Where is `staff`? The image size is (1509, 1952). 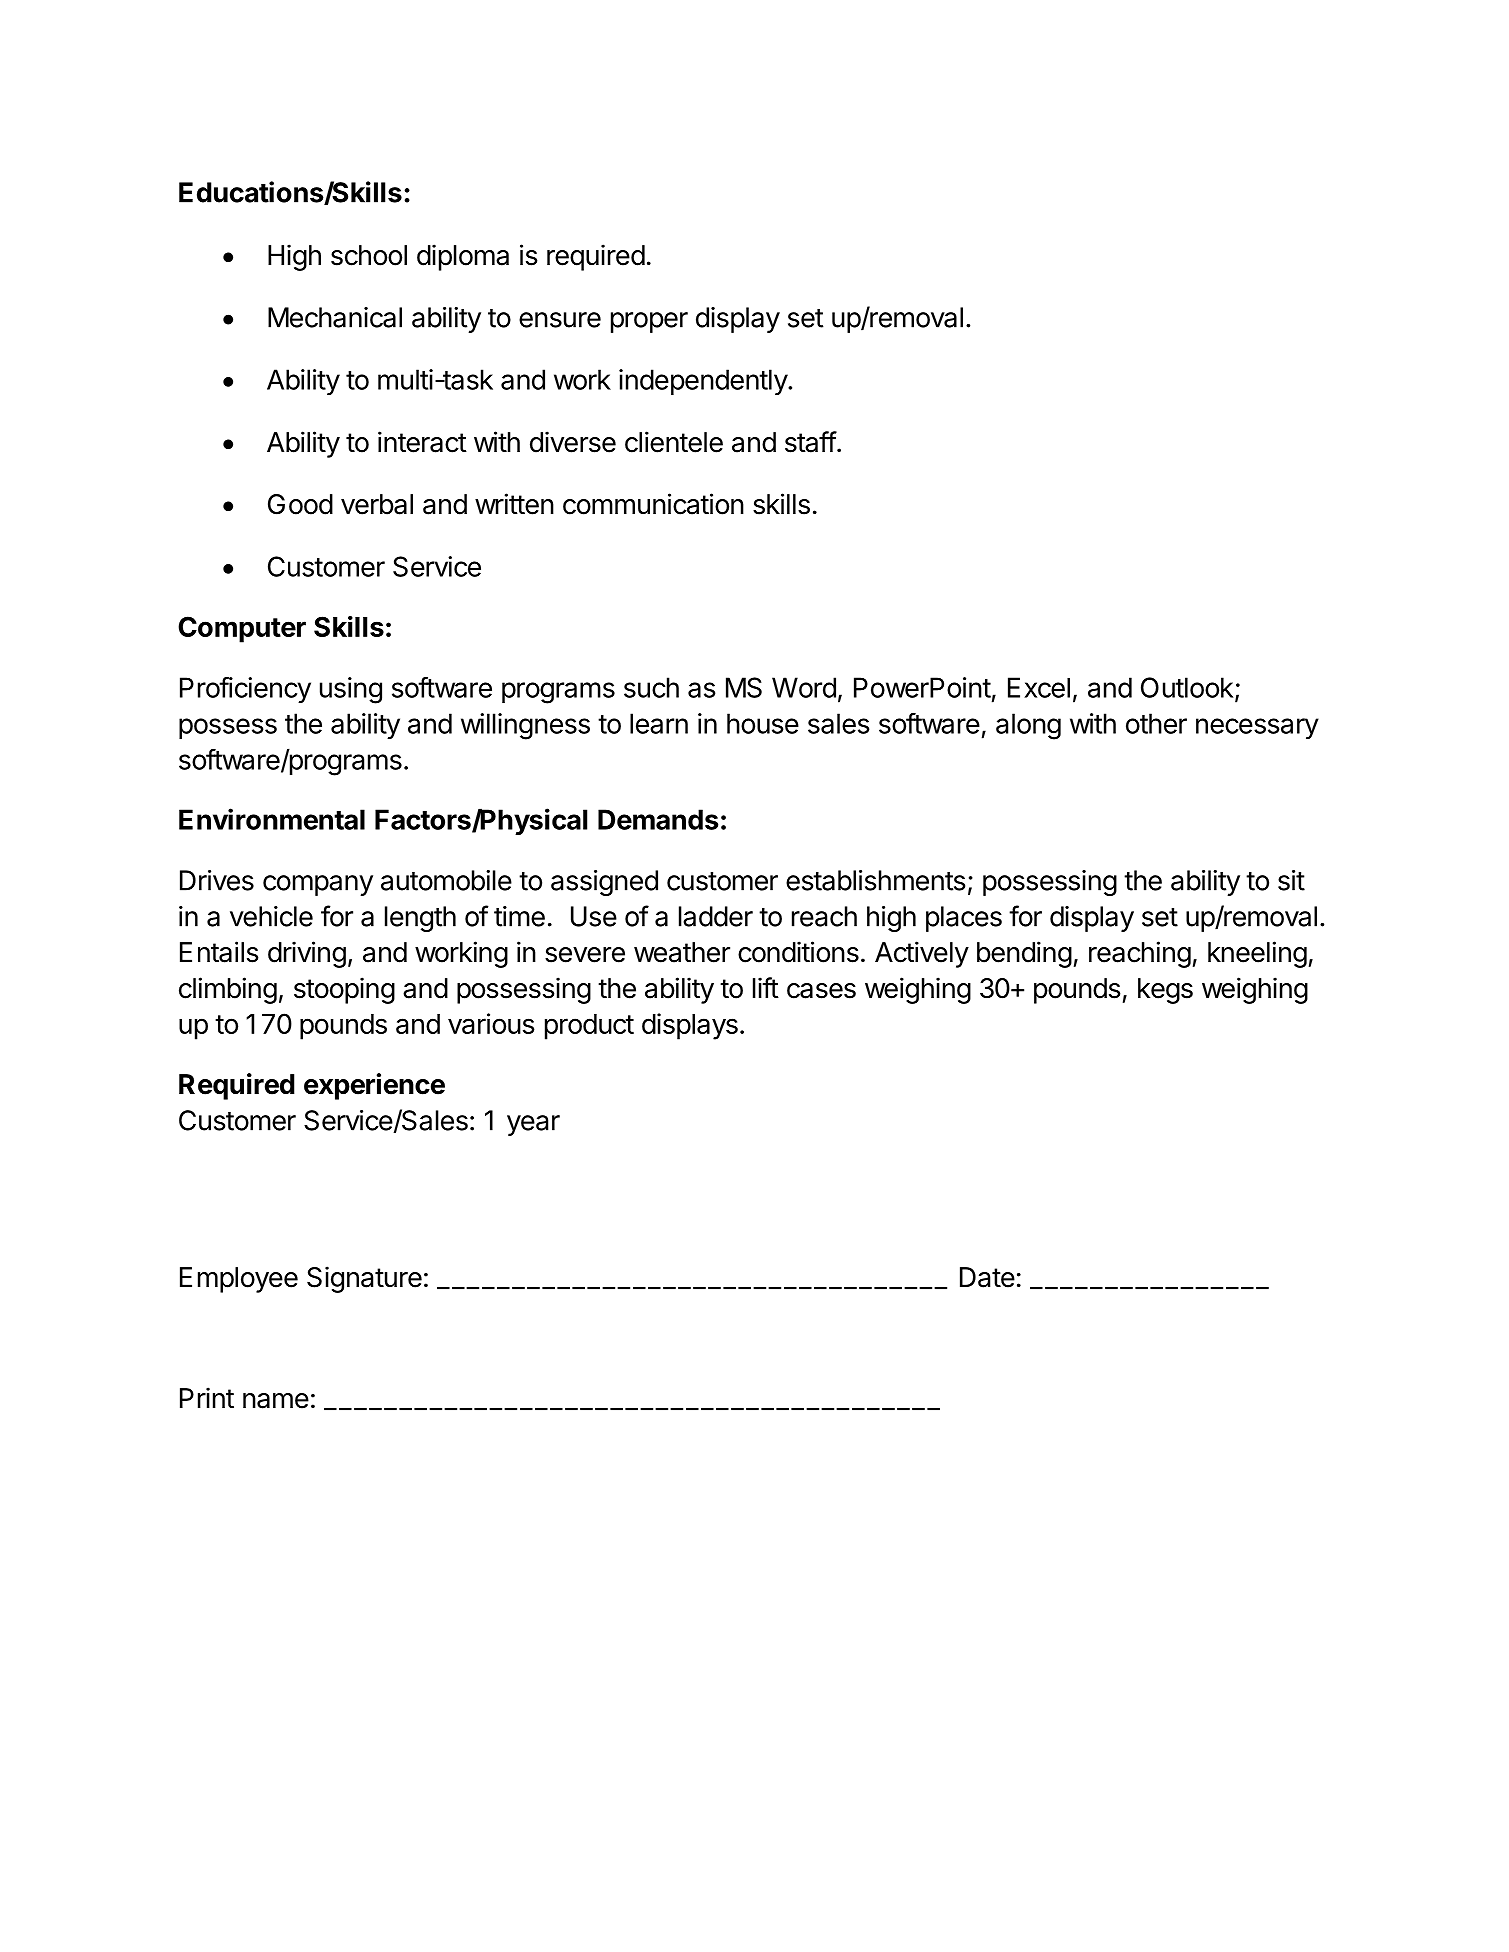 staff is located at coordinates (811, 442).
